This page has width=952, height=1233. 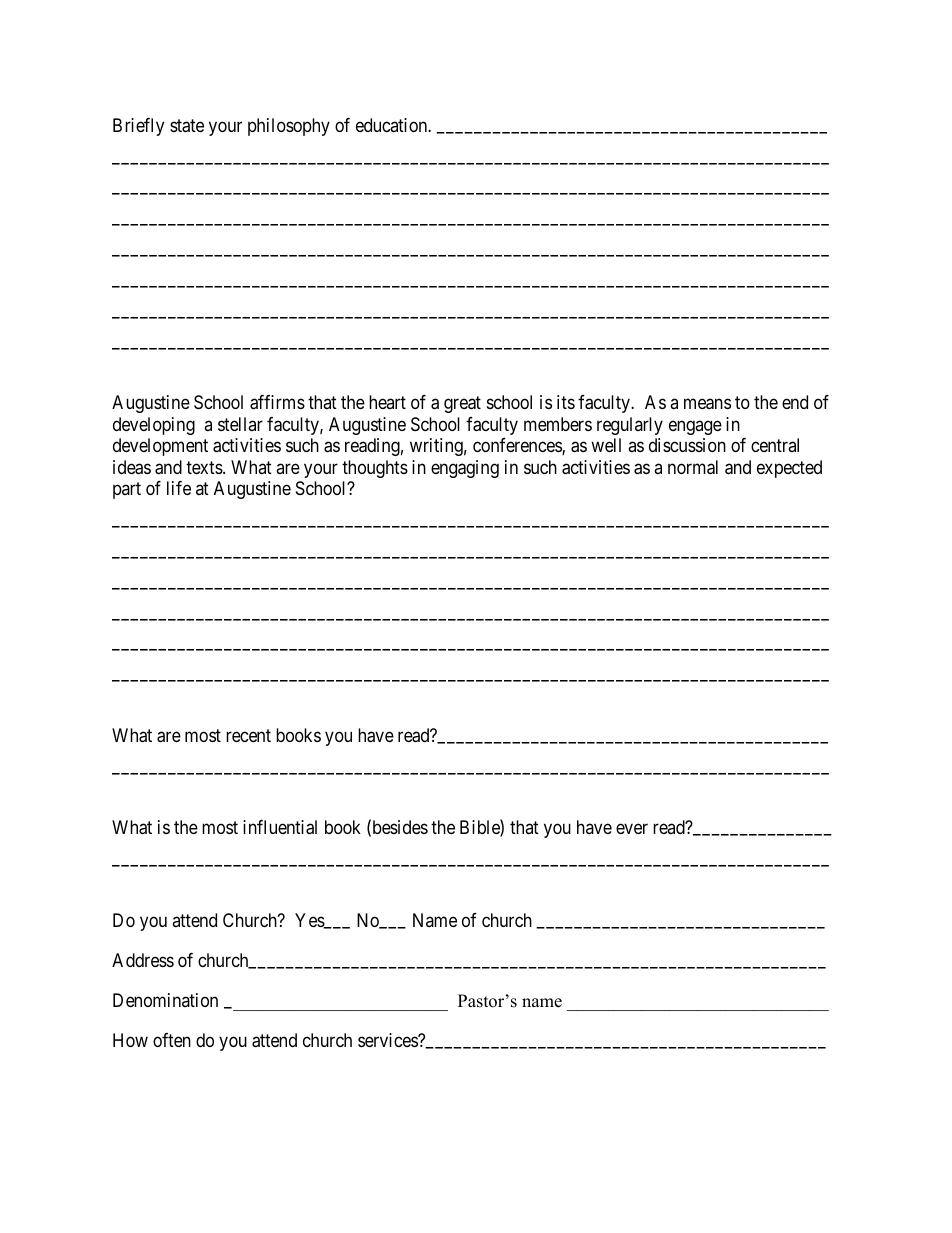 I want to click on texts, so click(x=204, y=467).
